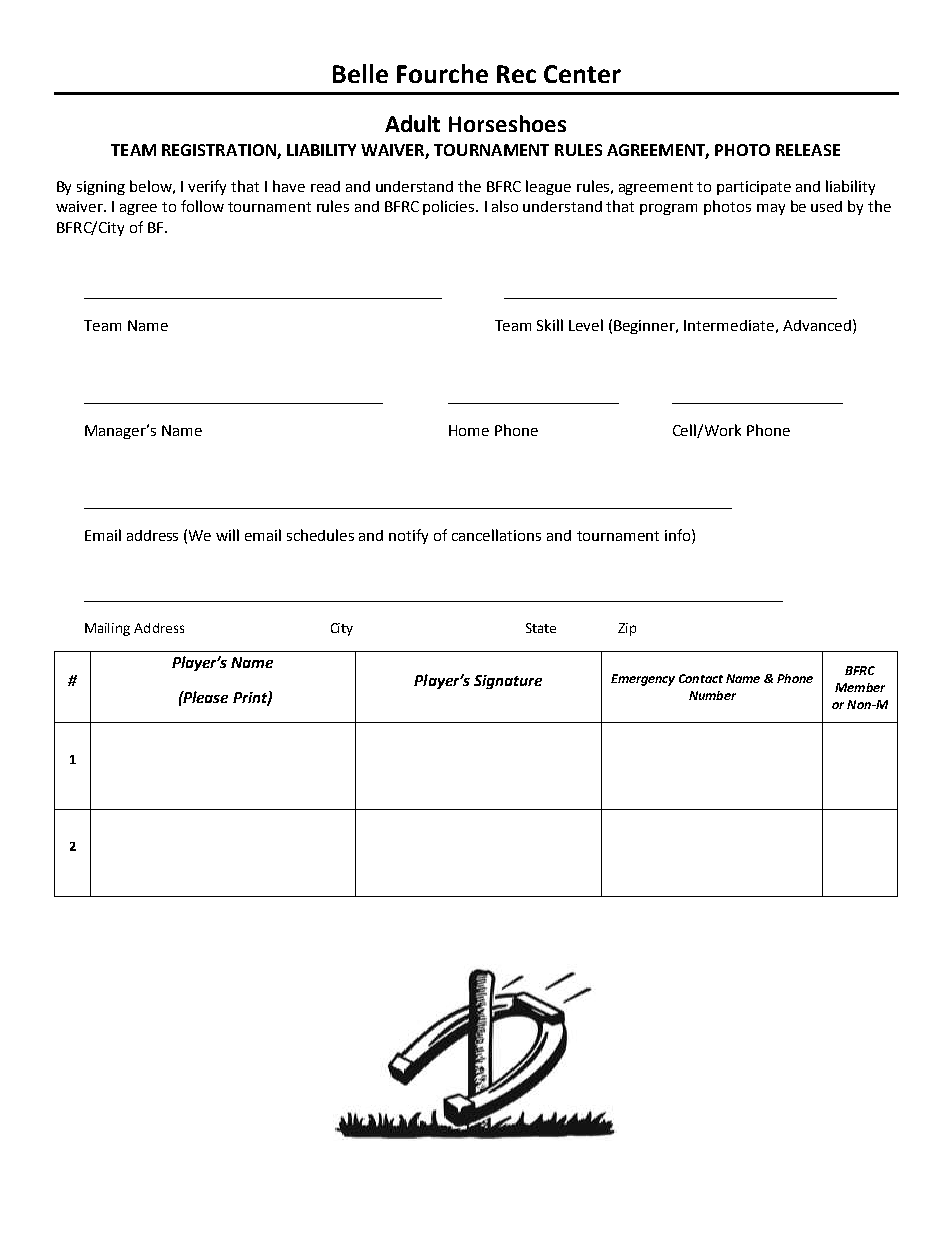 This page has height=1233, width=952. Describe the element at coordinates (701, 678) in the page. I see `Contact` at that location.
